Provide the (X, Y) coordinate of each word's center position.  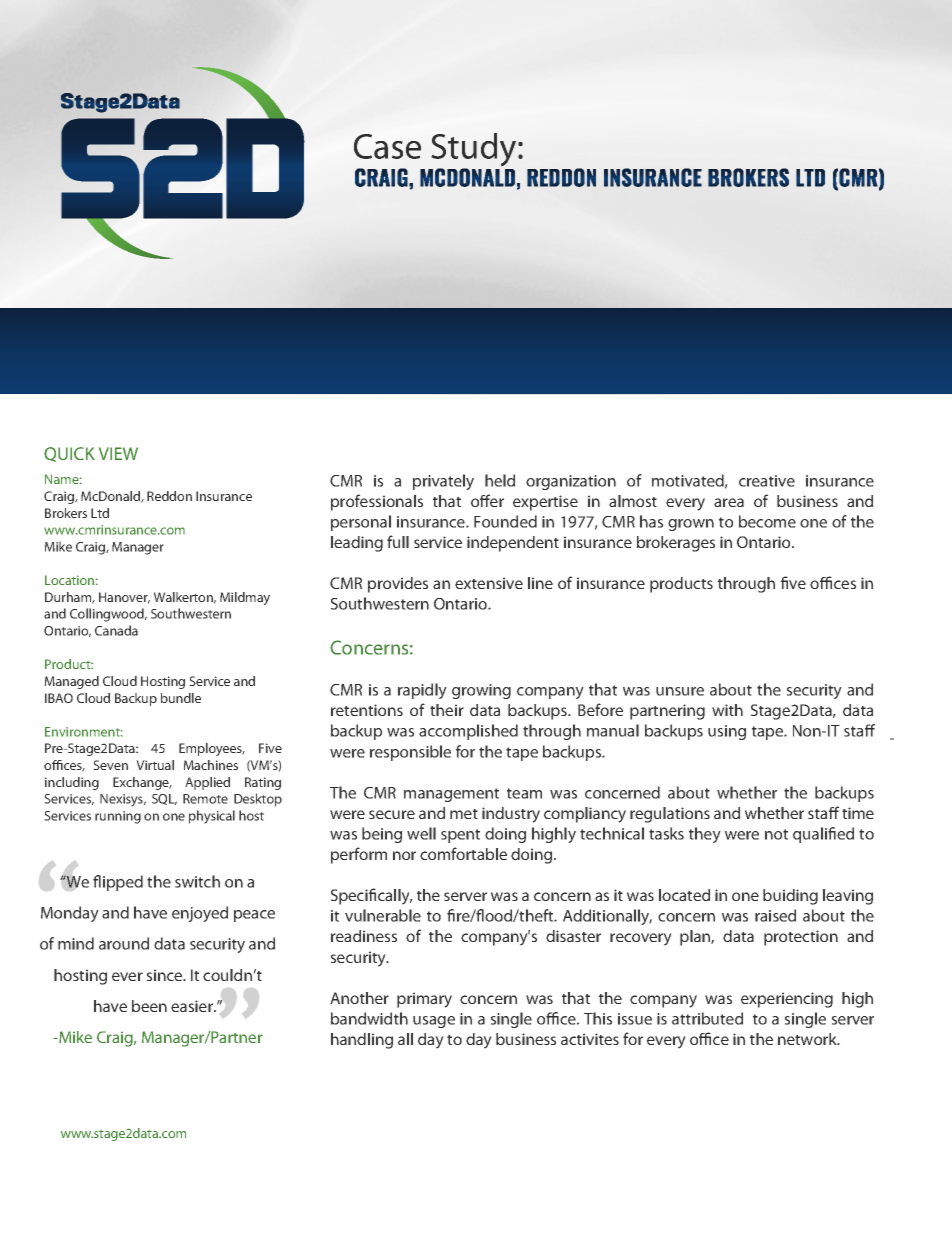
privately (443, 482)
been (149, 1006)
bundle (181, 698)
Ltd (100, 513)
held (500, 480)
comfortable (463, 853)
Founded (505, 521)
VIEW (118, 453)
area (729, 502)
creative (767, 481)
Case (387, 146)
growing (481, 691)
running (118, 817)
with (727, 710)
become (767, 521)
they (705, 835)
